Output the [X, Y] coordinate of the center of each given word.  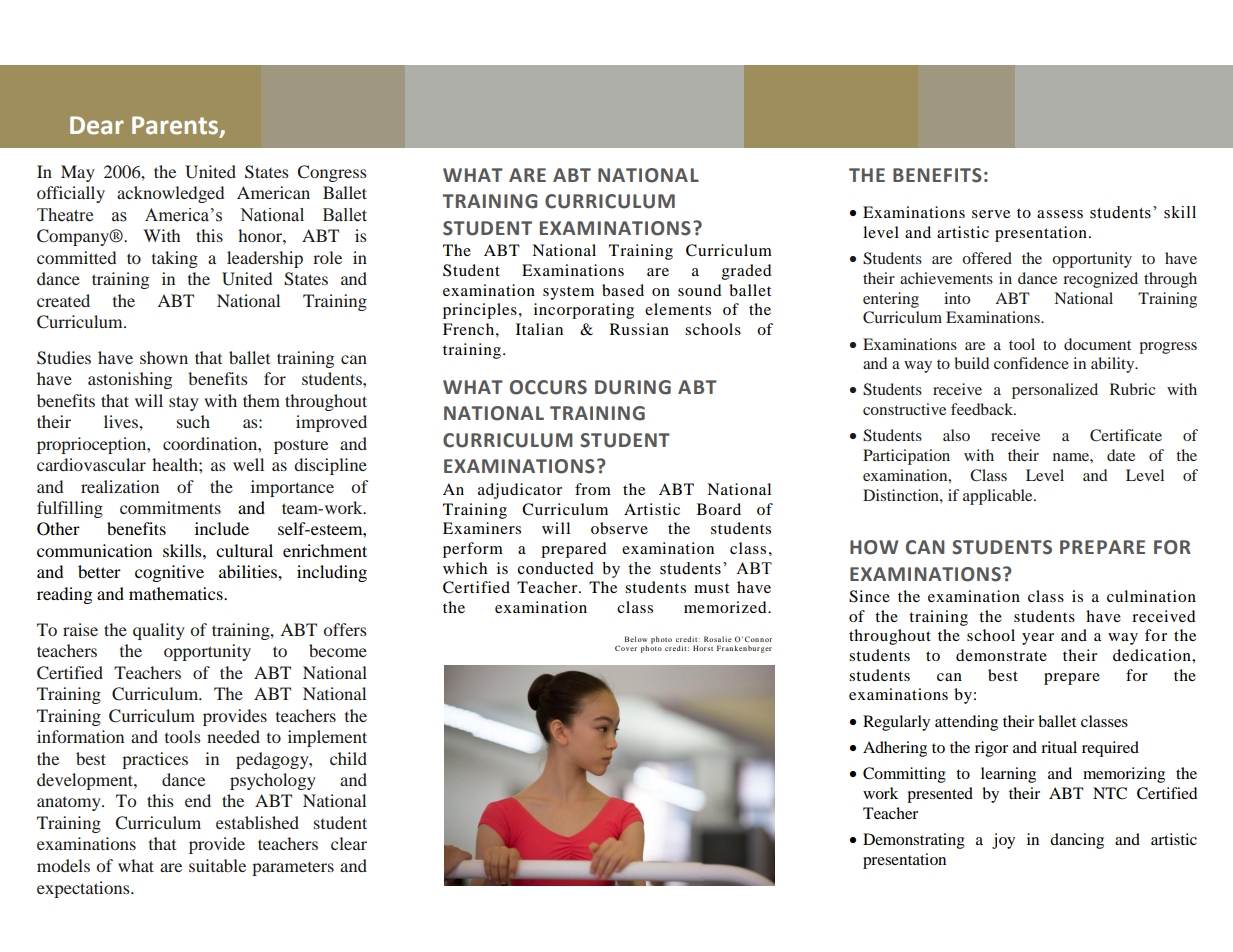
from [593, 489]
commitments [170, 507]
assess [1060, 214]
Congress [332, 173]
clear [349, 843]
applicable [999, 497]
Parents [176, 126]
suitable [217, 865]
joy [1003, 841]
